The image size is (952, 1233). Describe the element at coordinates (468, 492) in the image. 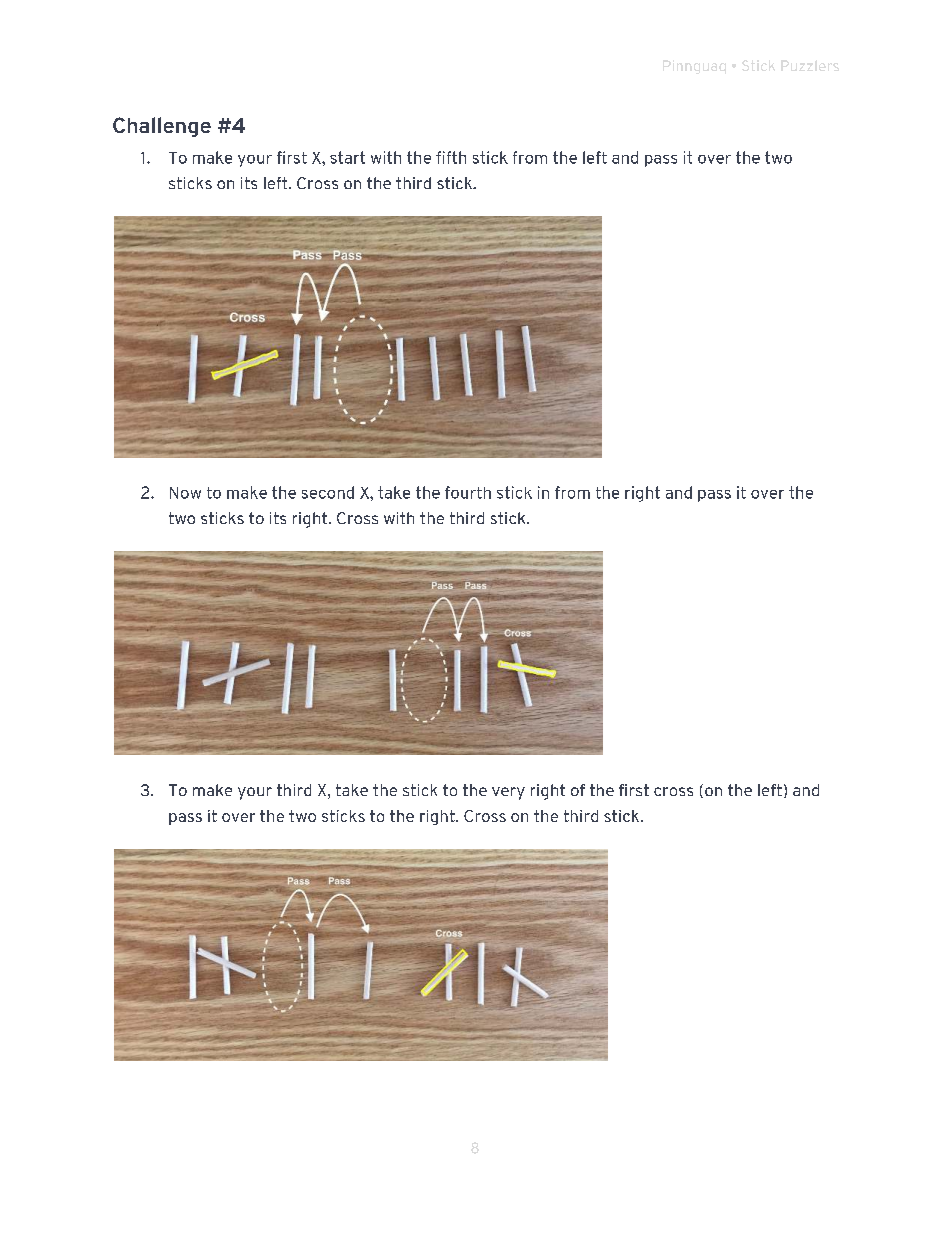

I see `fourth` at that location.
